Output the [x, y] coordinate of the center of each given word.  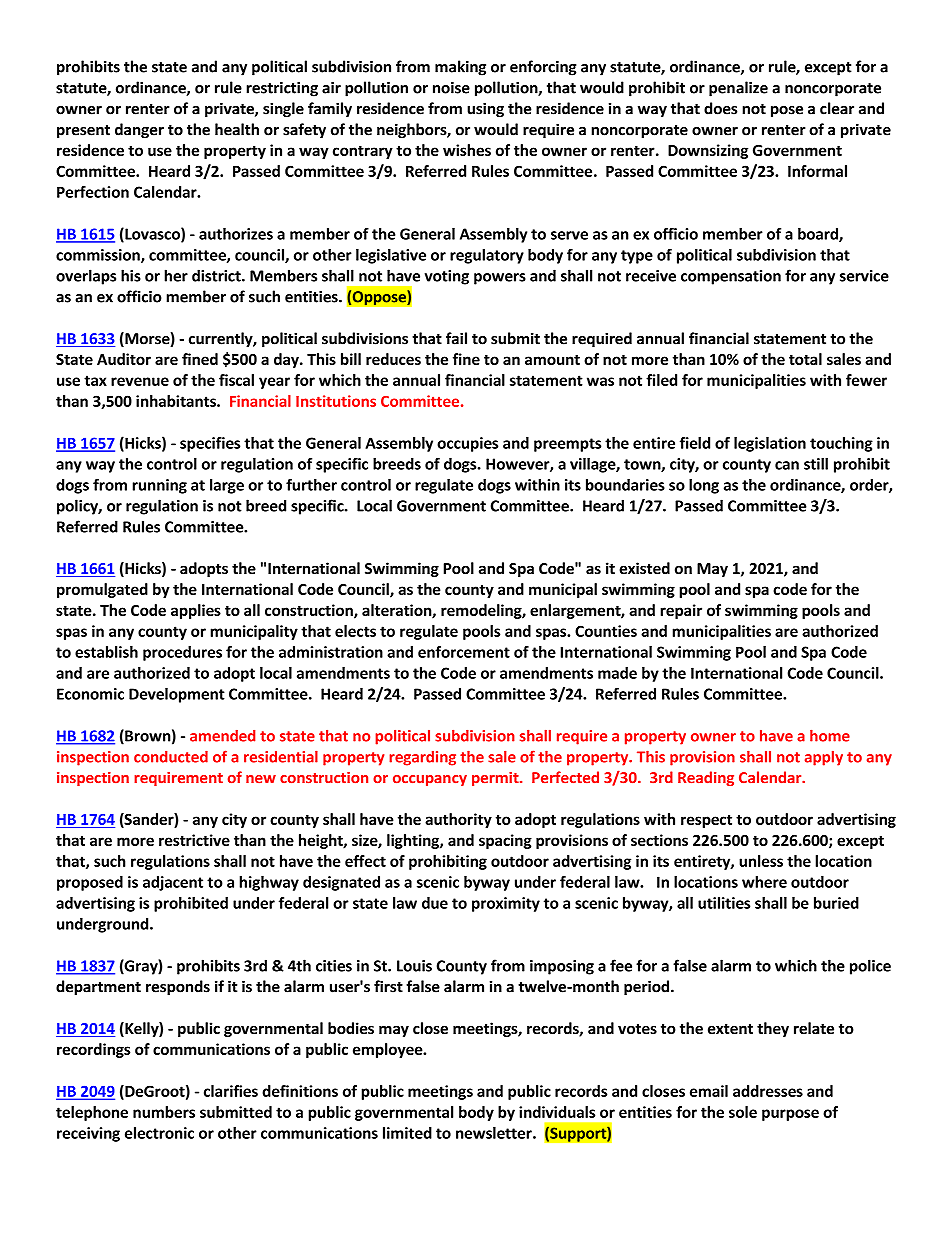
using [485, 109]
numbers [164, 1112]
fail [456, 338]
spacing [505, 841]
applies [196, 611]
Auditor [124, 359]
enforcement [464, 652]
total [805, 359]
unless [761, 861]
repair [681, 611]
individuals [557, 1112]
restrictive [194, 840]
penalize [738, 89]
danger [139, 130]
